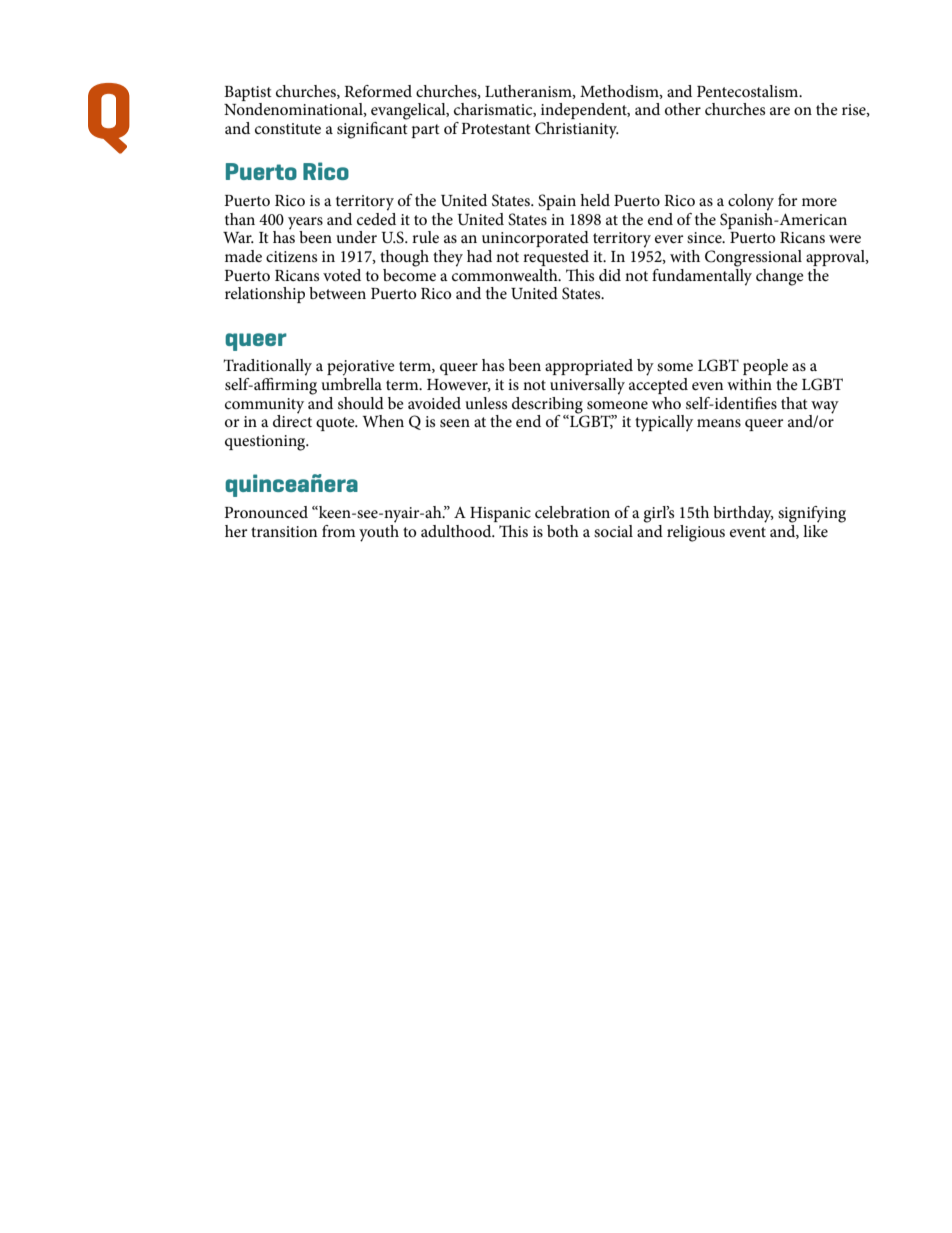 This page has height=1233, width=952. What do you see at coordinates (506, 273) in the page?
I see `commonwealth` at bounding box center [506, 273].
